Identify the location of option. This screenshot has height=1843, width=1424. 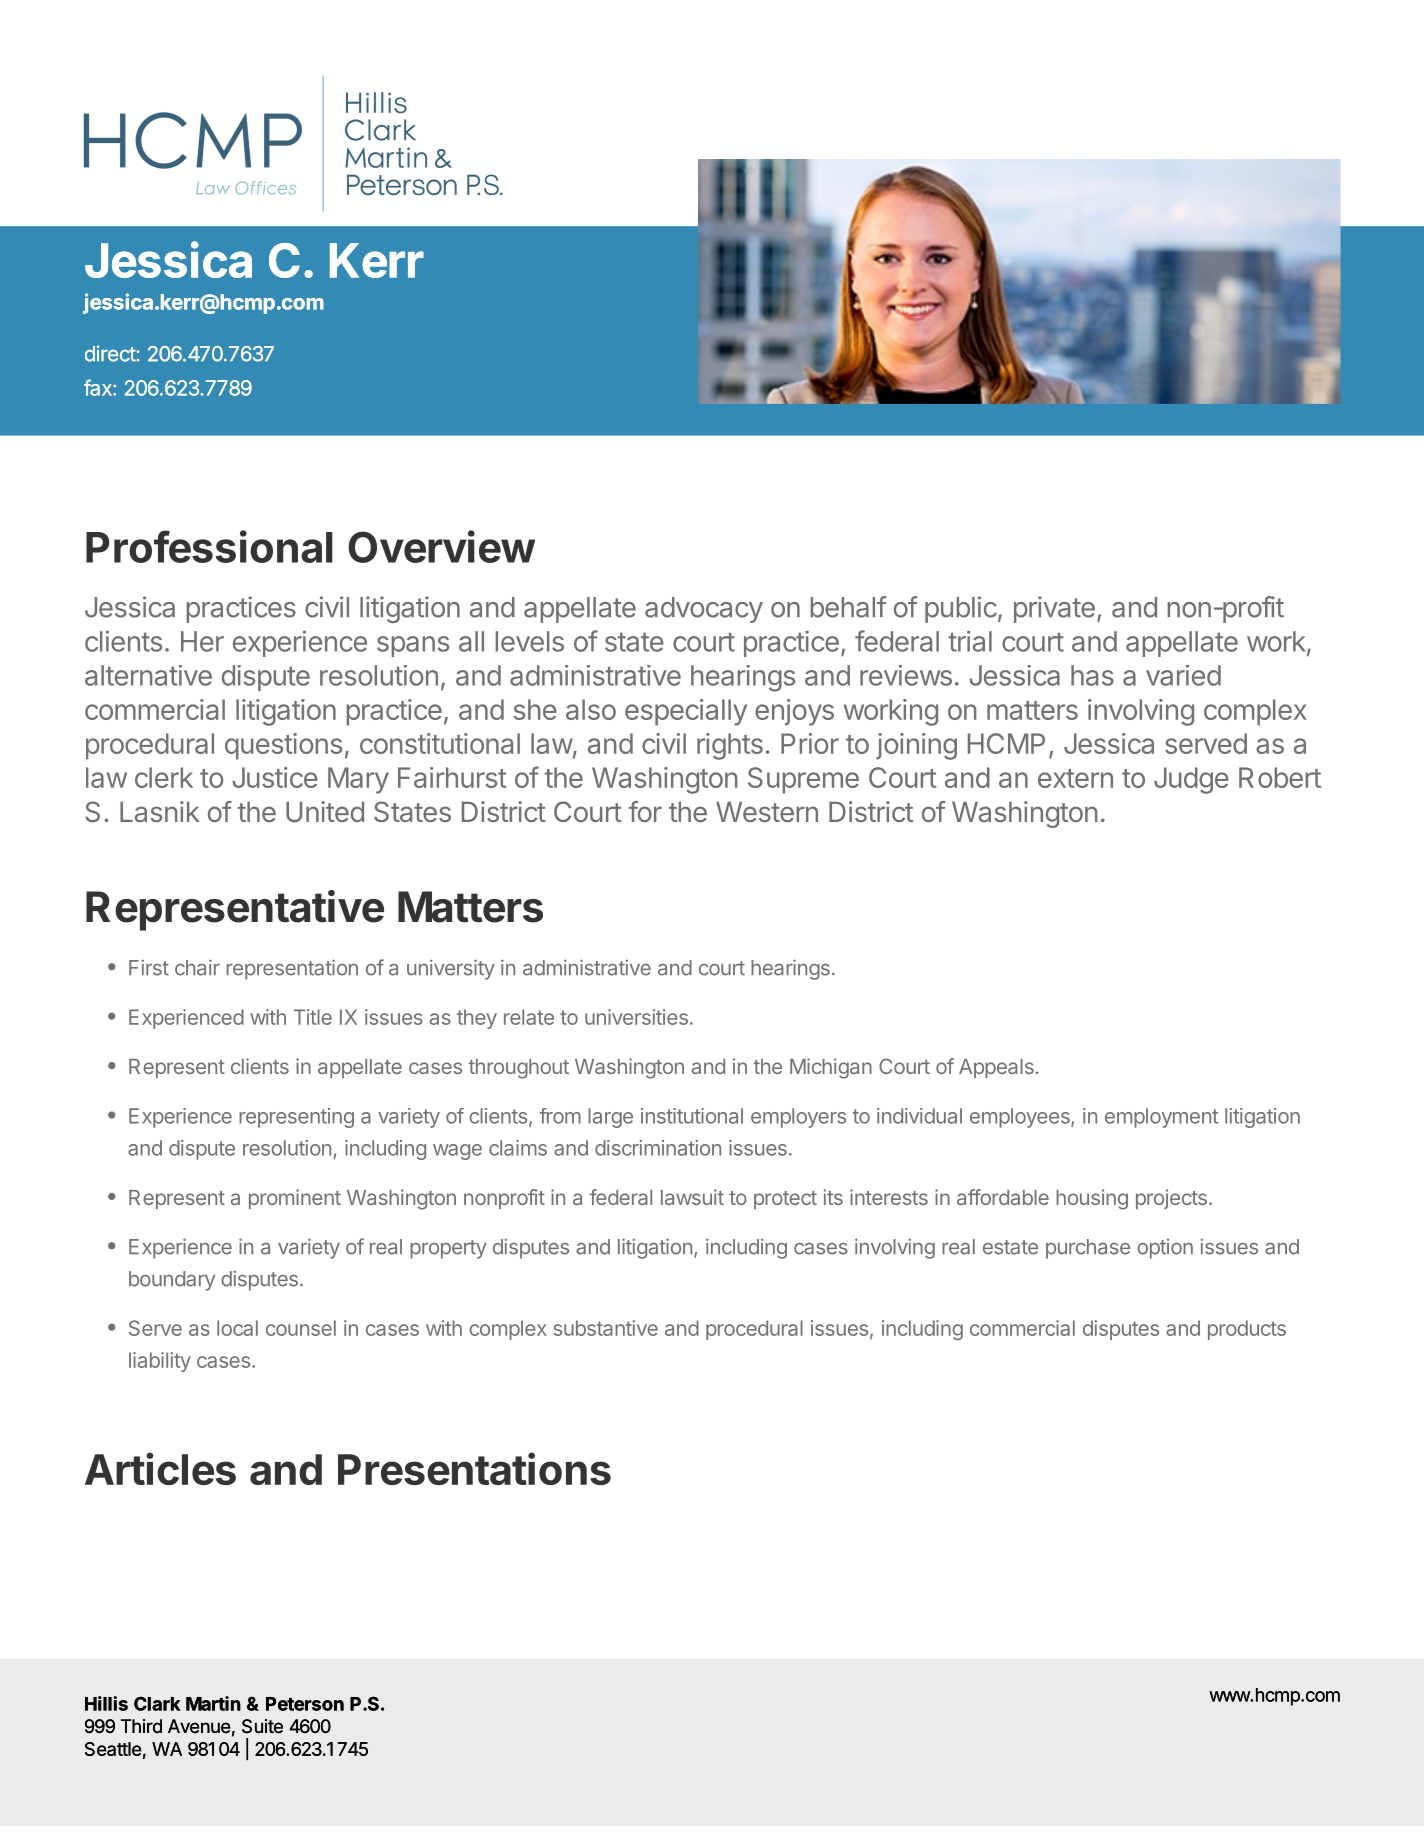
(1165, 1249).
